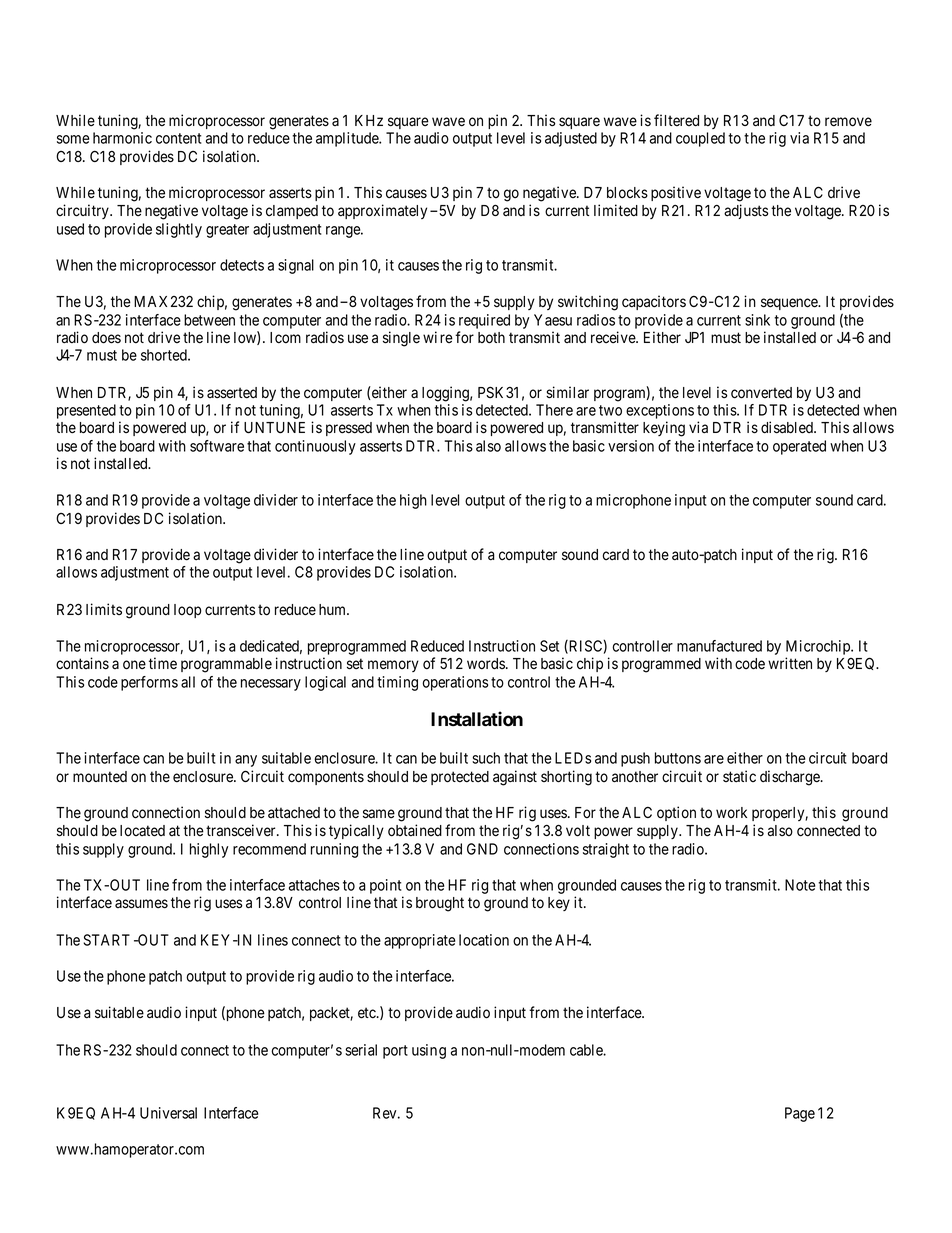 This screenshot has width=952, height=1233. Describe the element at coordinates (168, 1113) in the screenshot. I see `Universal` at that location.
